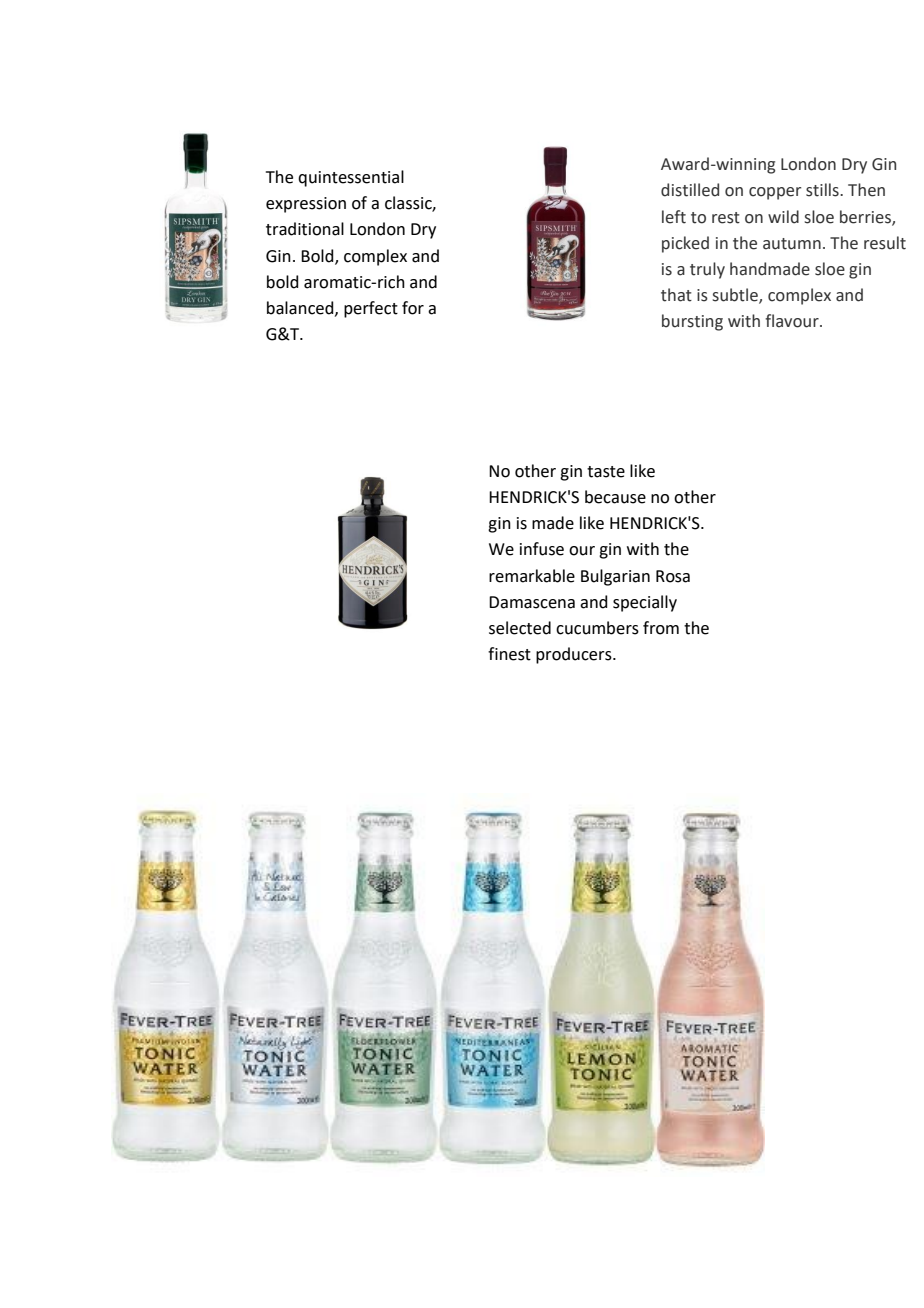  What do you see at coordinates (690, 190) in the screenshot?
I see `distilled` at bounding box center [690, 190].
